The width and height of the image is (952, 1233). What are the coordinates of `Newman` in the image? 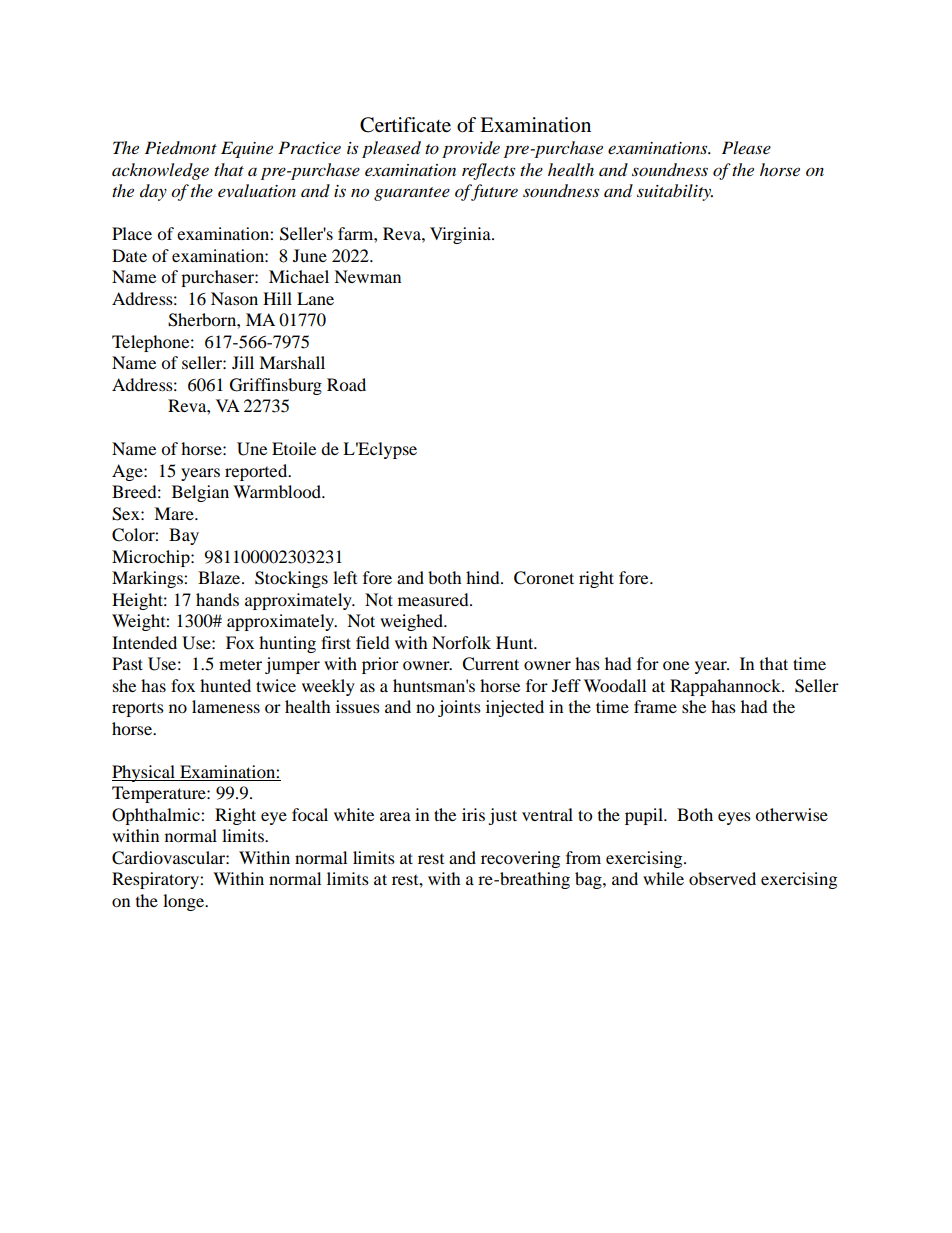 It's located at (367, 276).
